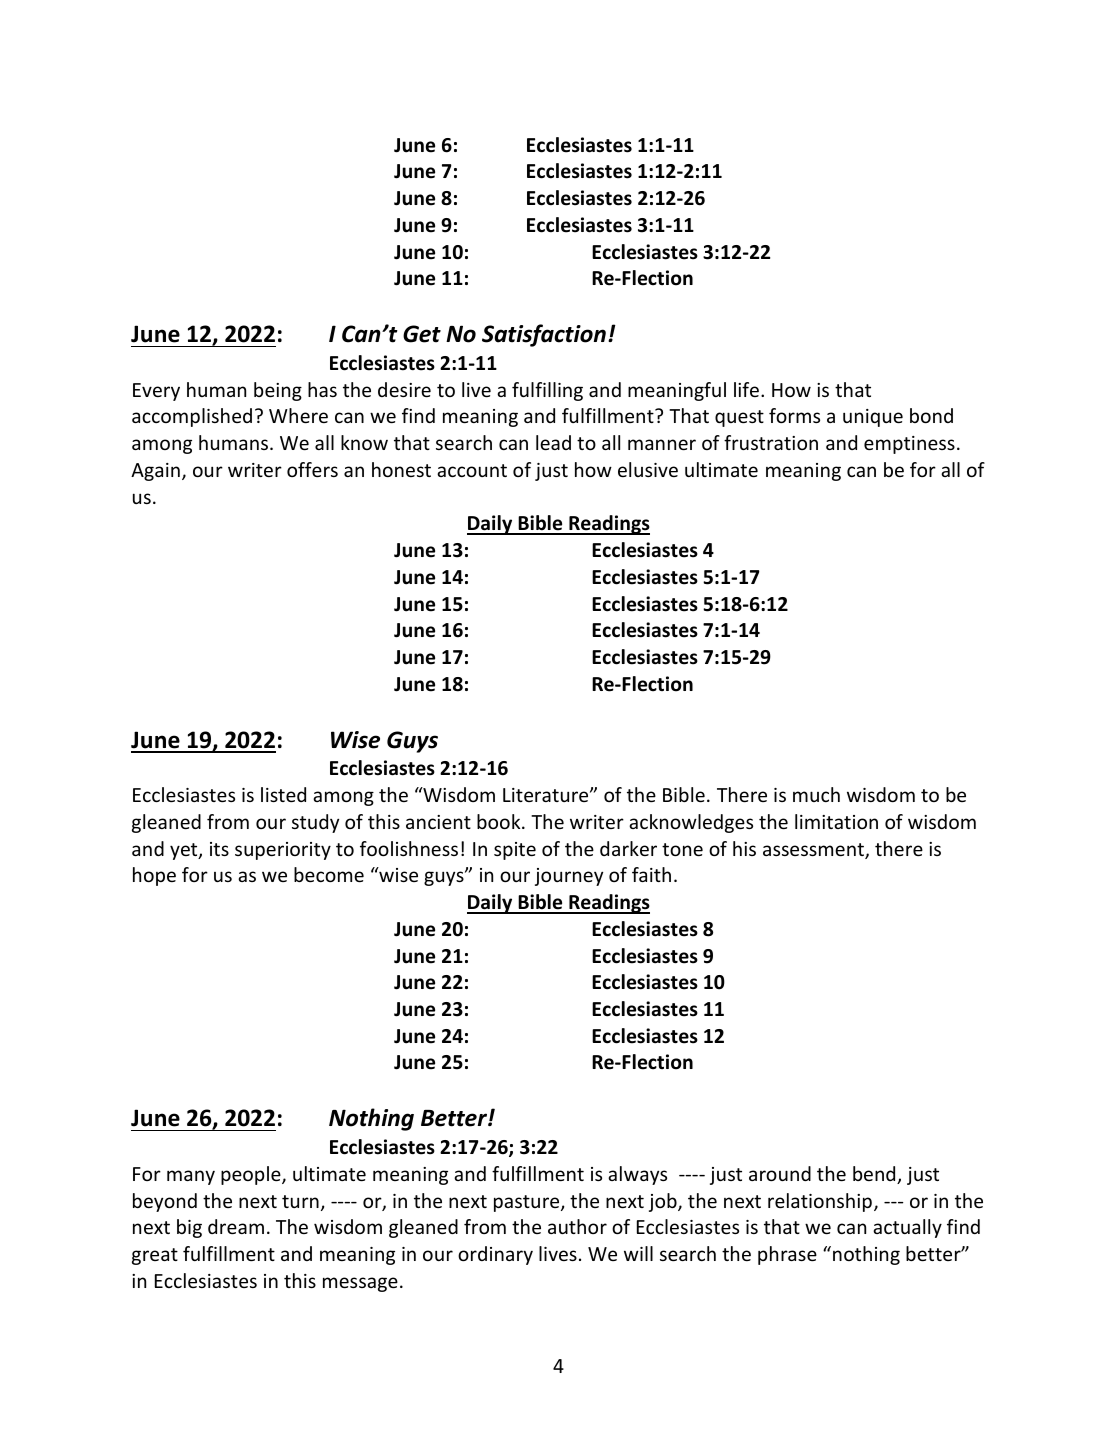 Image resolution: width=1117 pixels, height=1445 pixels. I want to click on always, so click(637, 1175).
